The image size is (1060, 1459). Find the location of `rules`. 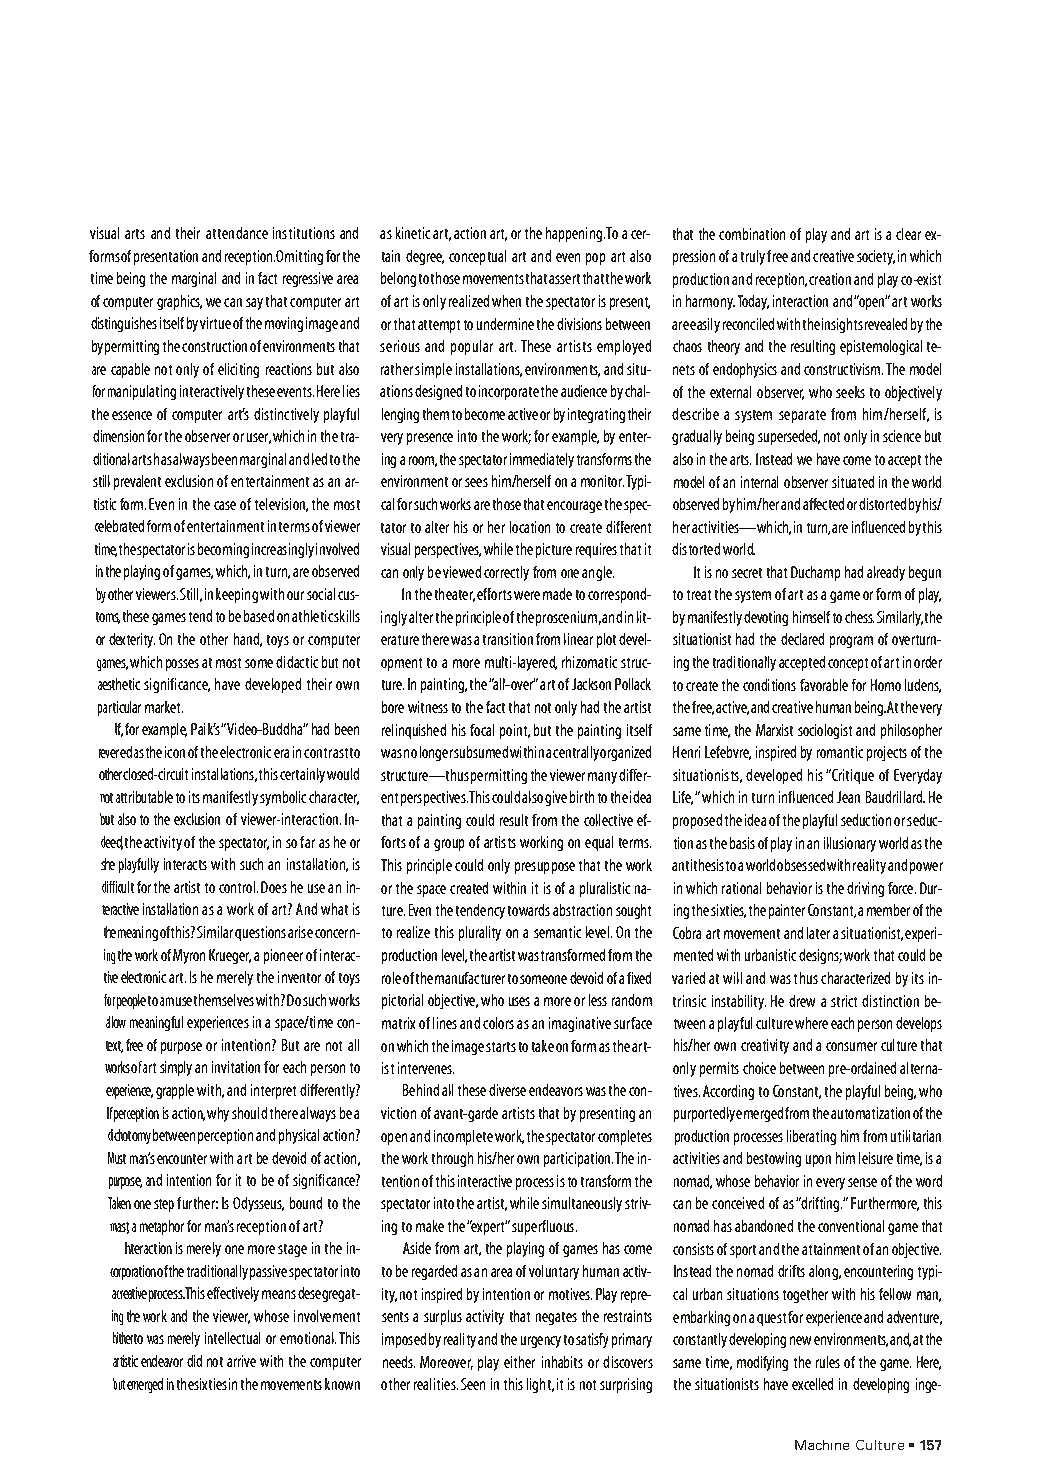

rules is located at coordinates (828, 1362).
